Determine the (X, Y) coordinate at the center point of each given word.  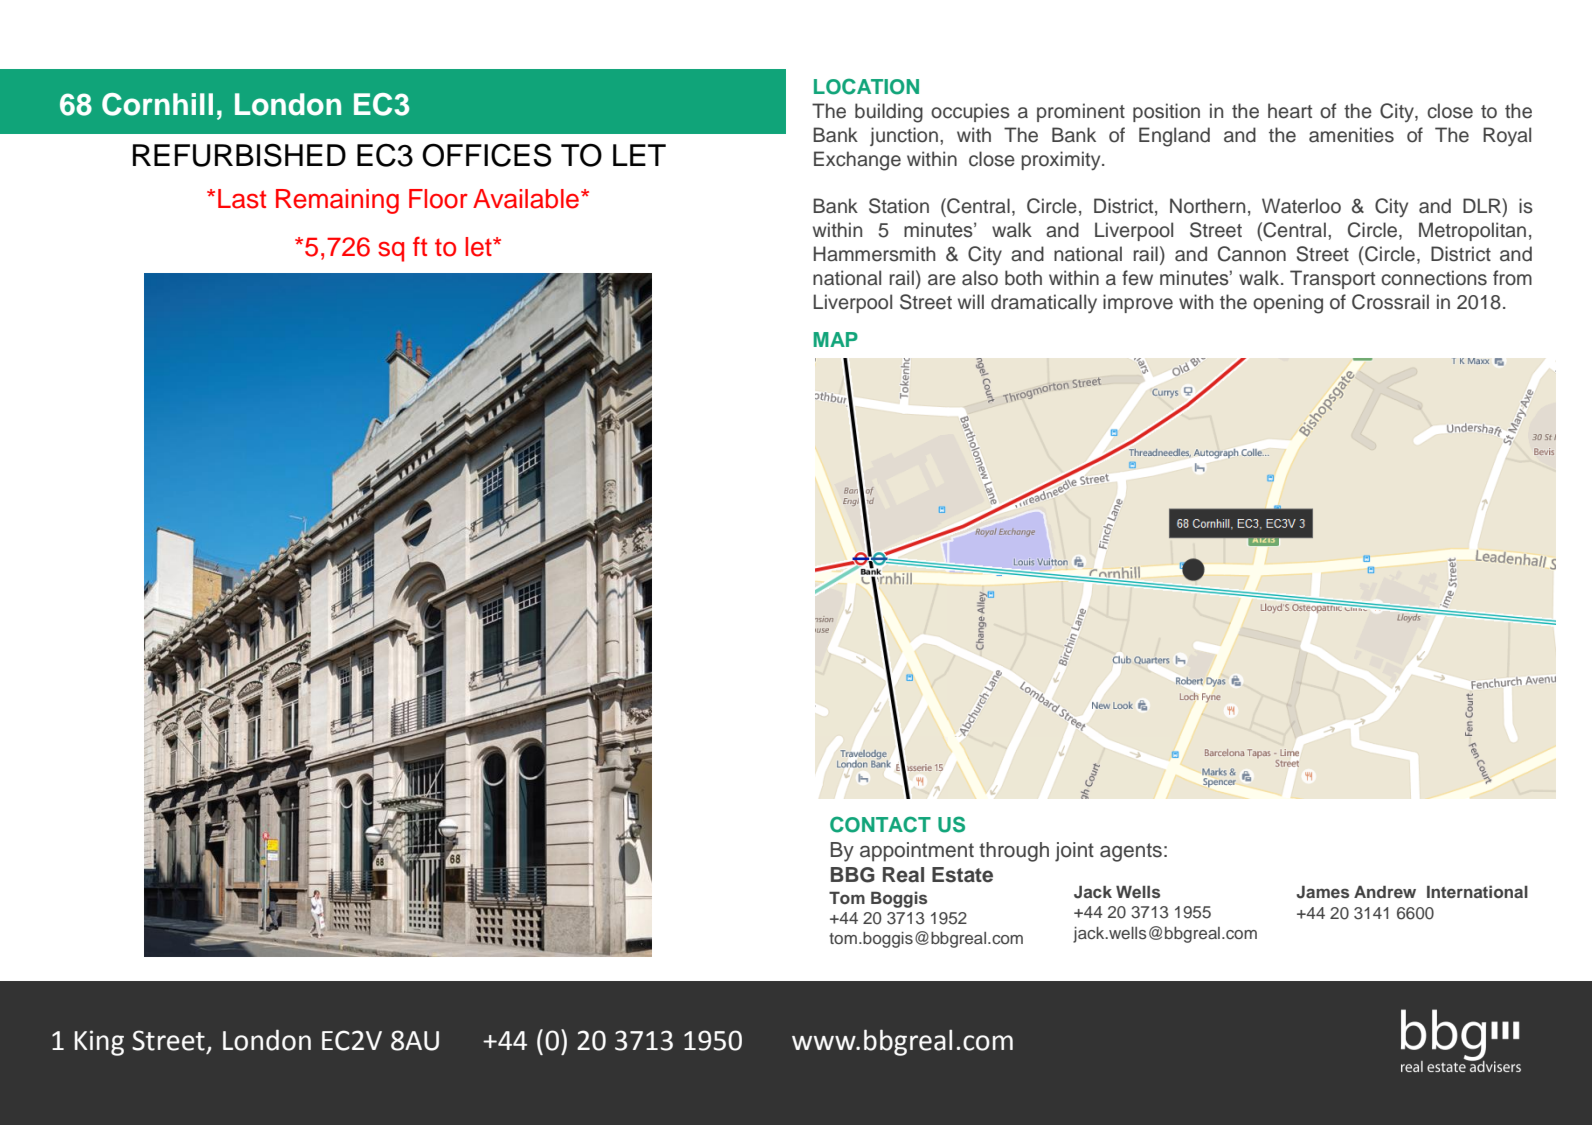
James (1322, 892)
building (889, 113)
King (99, 1043)
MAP (836, 339)
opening (1288, 304)
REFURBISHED (239, 155)
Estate (962, 875)
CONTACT (880, 824)
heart (1290, 111)
